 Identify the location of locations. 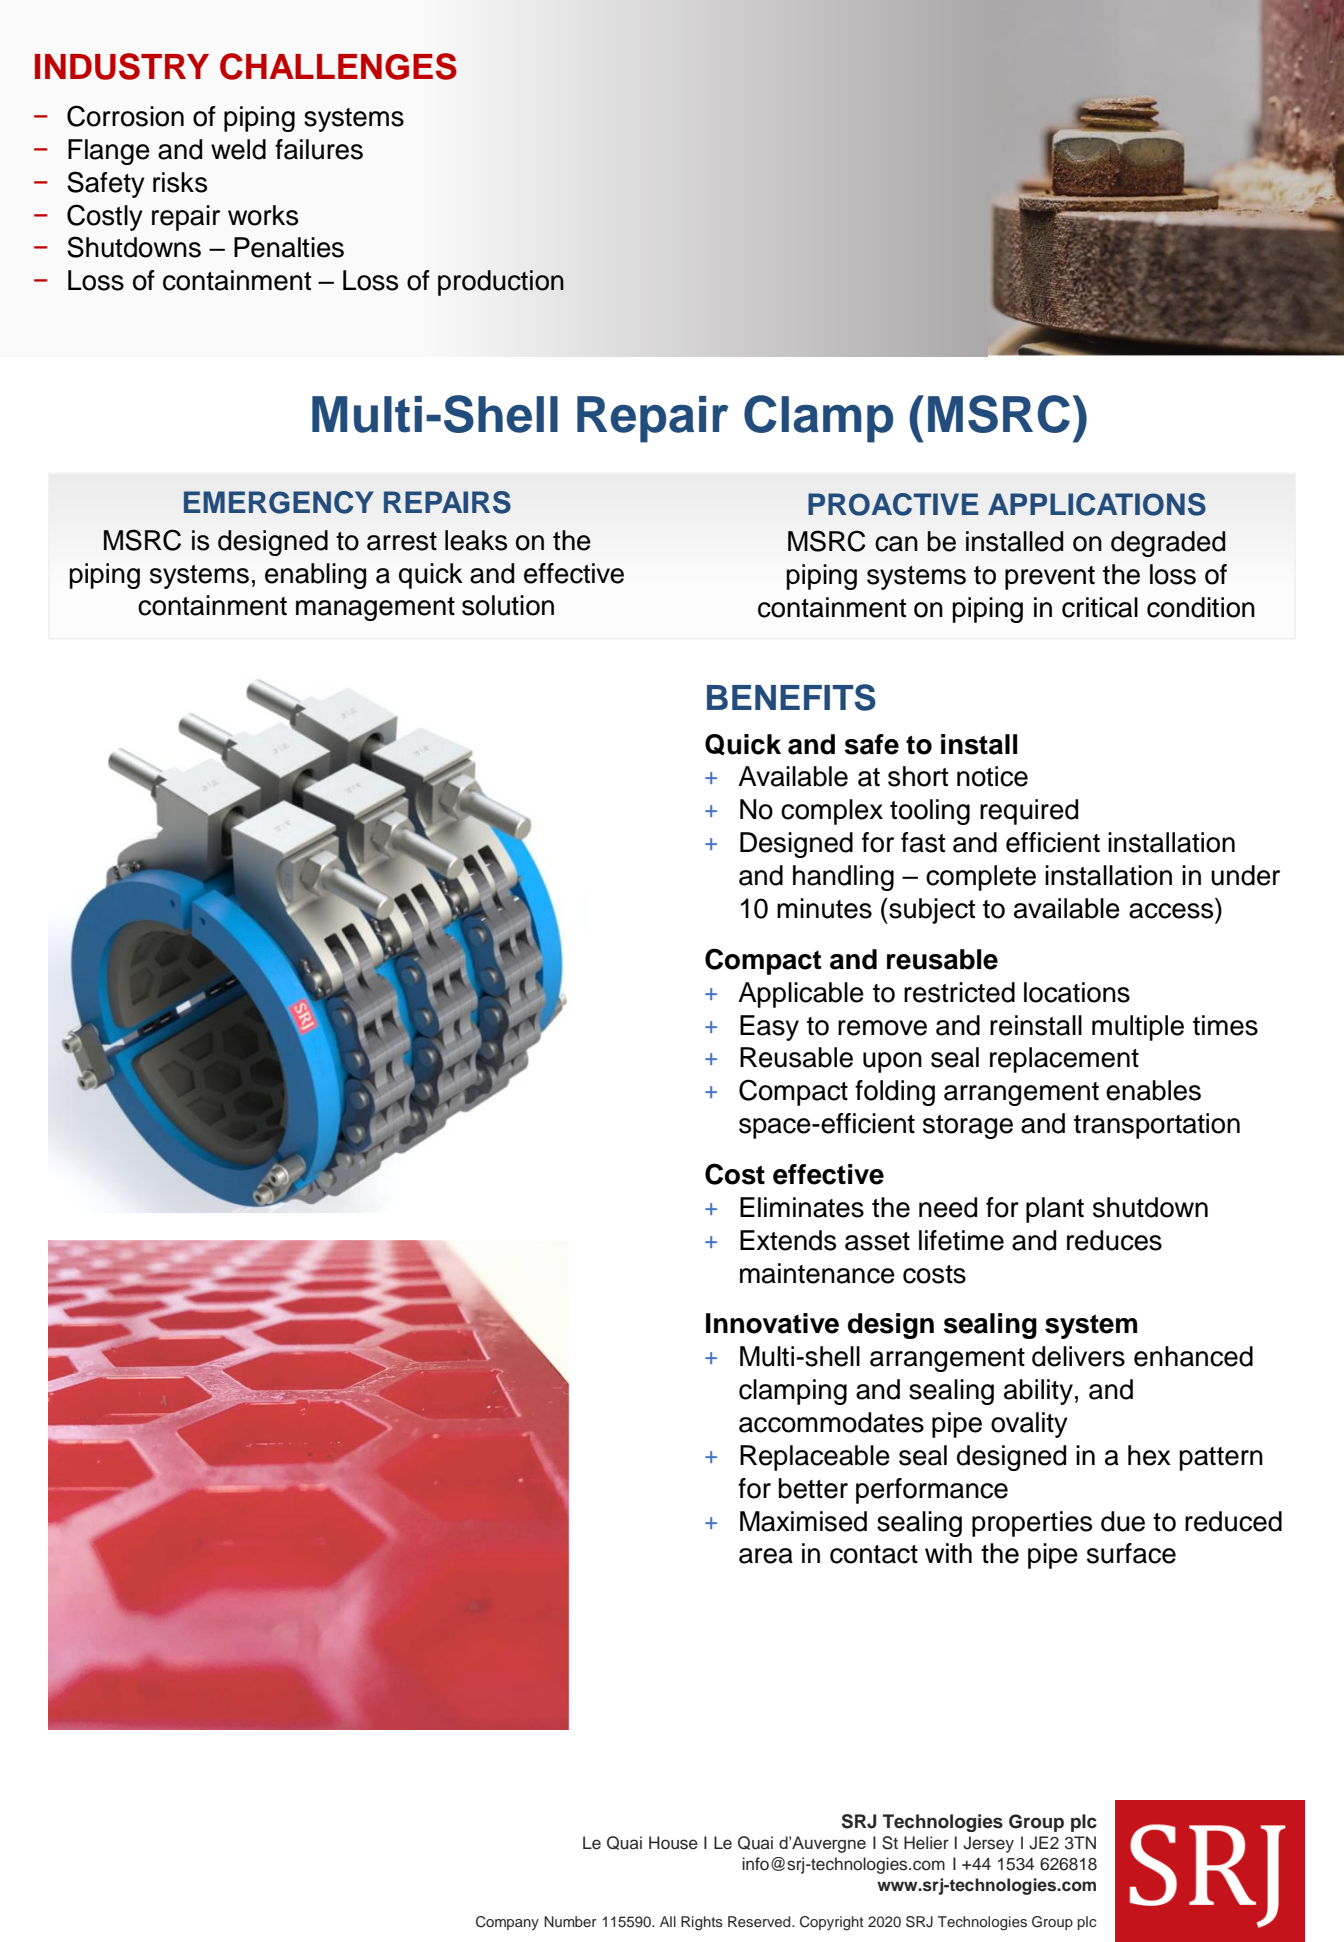
(1077, 992).
